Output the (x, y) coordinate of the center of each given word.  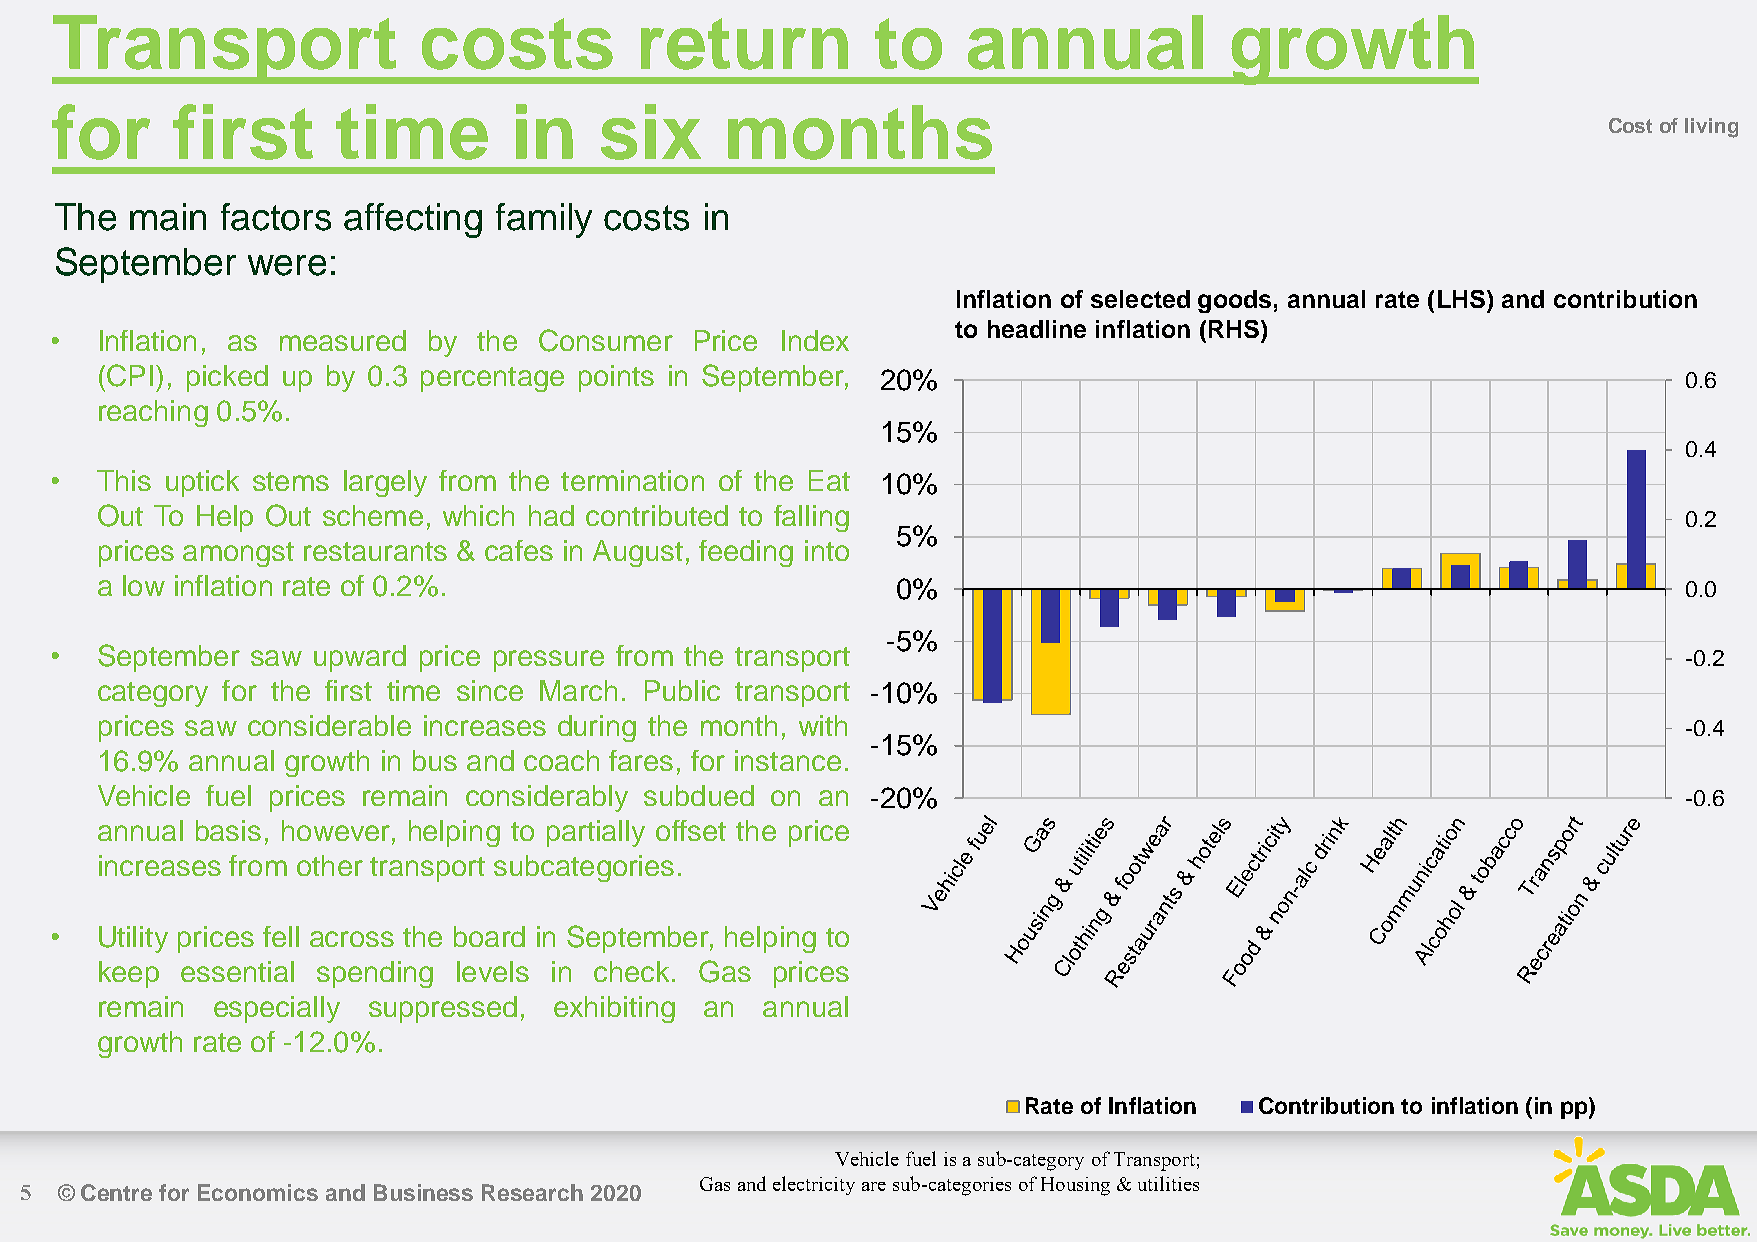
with (823, 725)
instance (788, 760)
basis (228, 830)
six (651, 132)
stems (291, 481)
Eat (829, 480)
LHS (1461, 299)
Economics (258, 1192)
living (1711, 128)
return (744, 44)
